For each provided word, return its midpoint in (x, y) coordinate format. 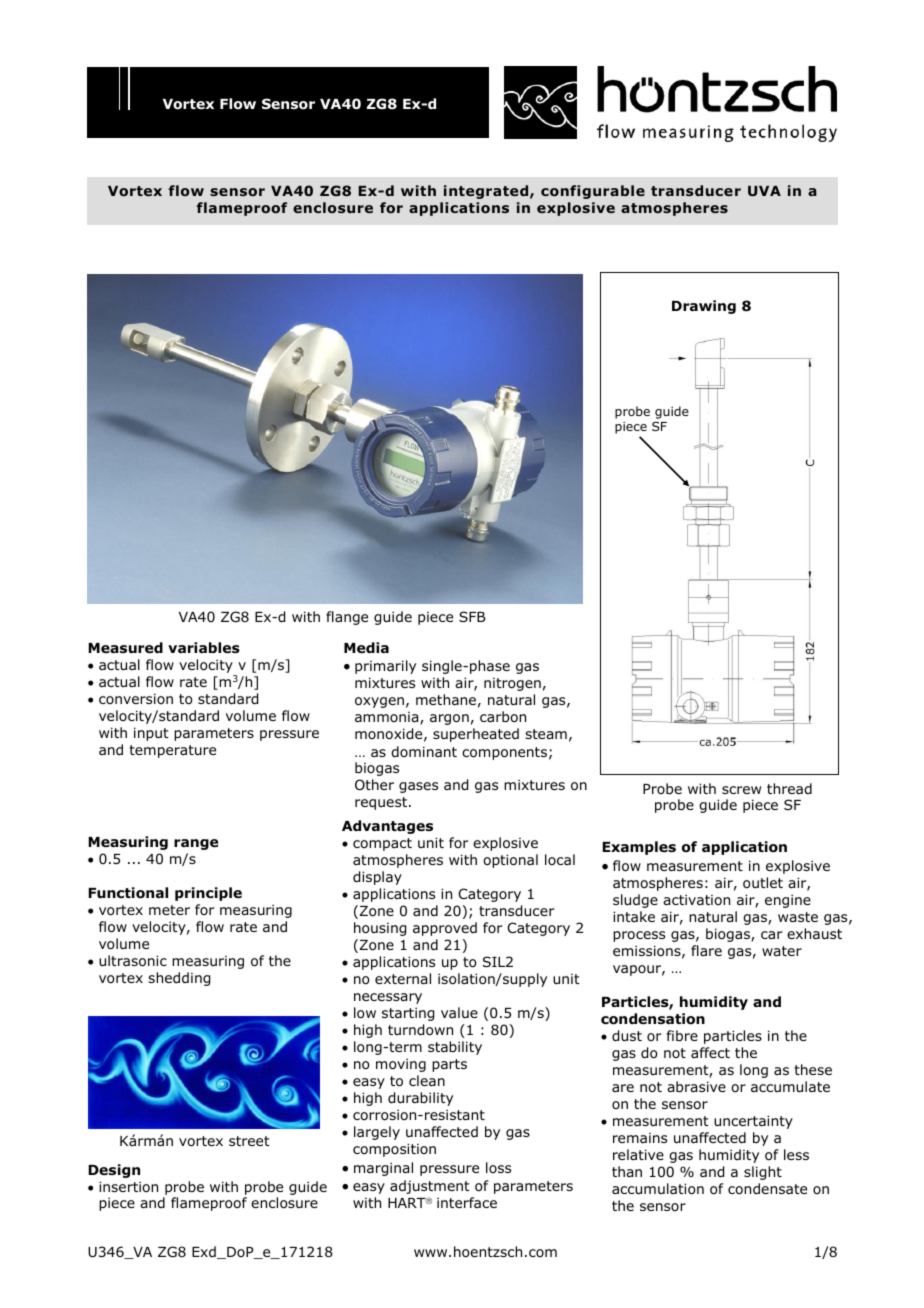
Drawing (704, 307)
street (249, 1141)
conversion (136, 698)
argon (449, 719)
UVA (764, 191)
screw (741, 790)
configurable (593, 192)
